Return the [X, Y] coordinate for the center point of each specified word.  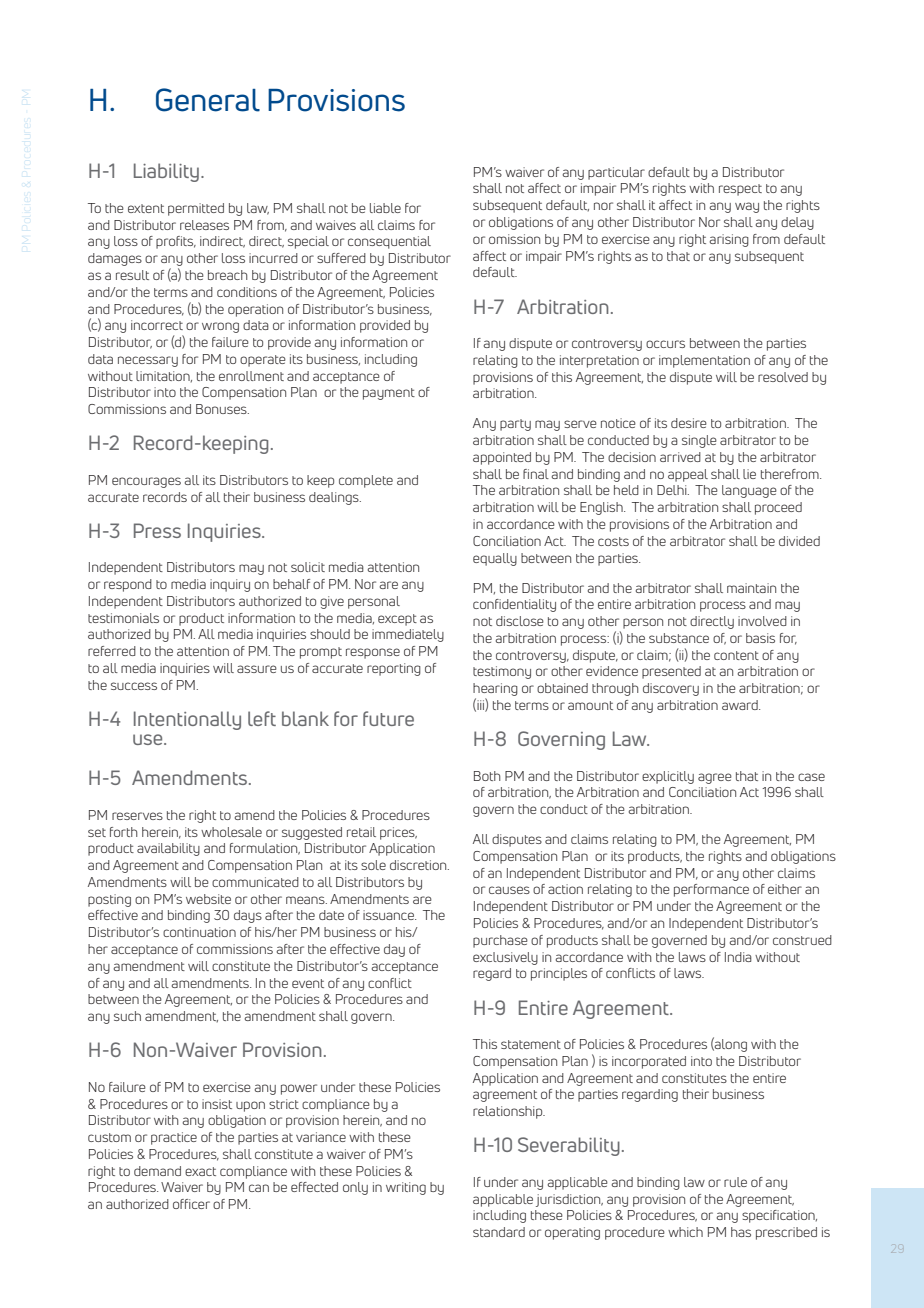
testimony [502, 672]
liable [385, 208]
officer [191, 1204]
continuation [199, 932]
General [208, 100]
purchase [500, 941]
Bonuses [222, 409]
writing [406, 1188]
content [736, 655]
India [738, 957]
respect [740, 190]
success [134, 686]
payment [389, 394]
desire [689, 423]
